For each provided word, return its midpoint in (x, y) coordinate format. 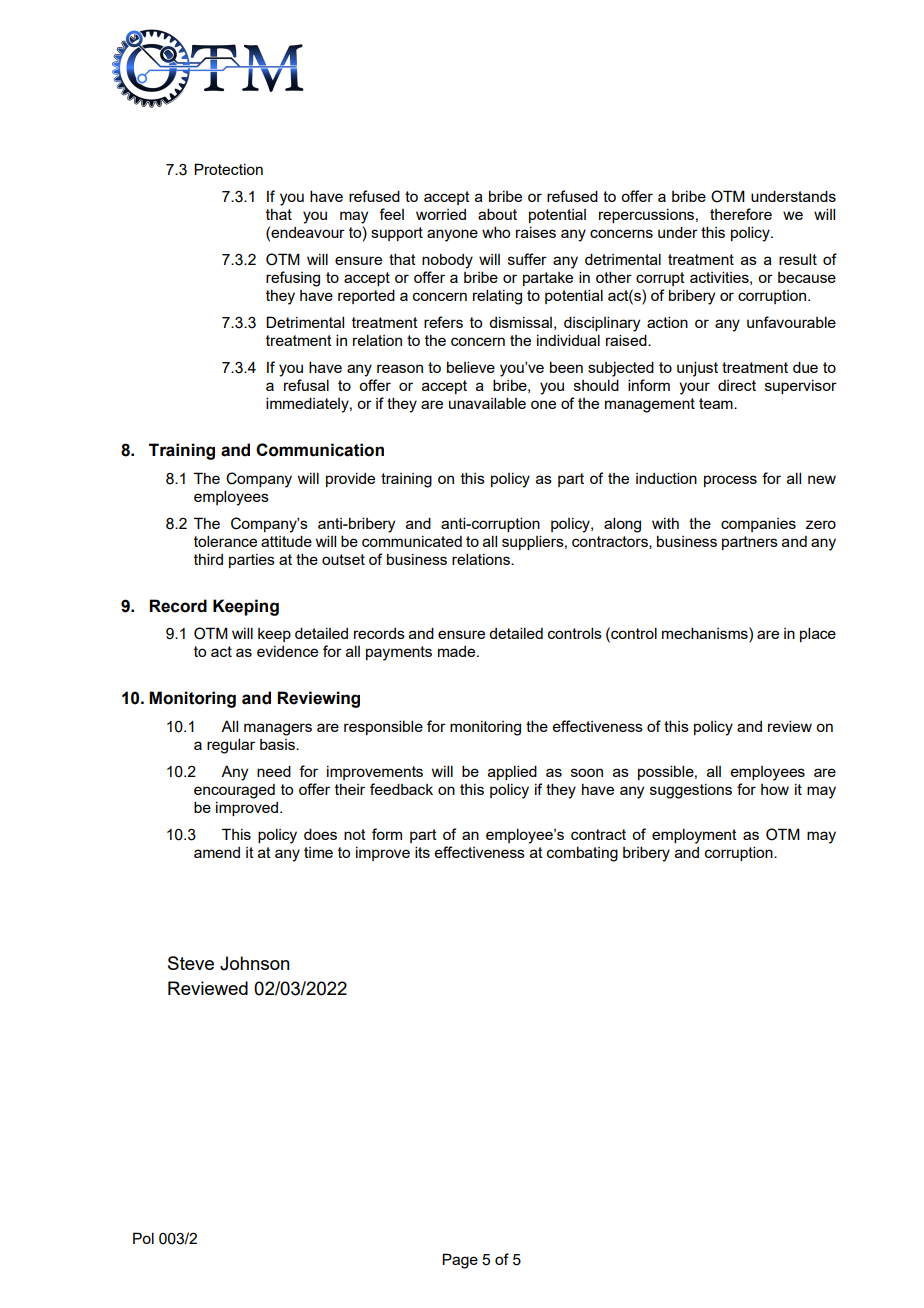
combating (582, 854)
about (497, 214)
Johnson (255, 963)
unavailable (487, 403)
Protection (228, 169)
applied (512, 772)
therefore (741, 214)
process (730, 481)
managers (278, 729)
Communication (320, 450)
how (775, 789)
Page (460, 1261)
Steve (191, 963)
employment (694, 836)
